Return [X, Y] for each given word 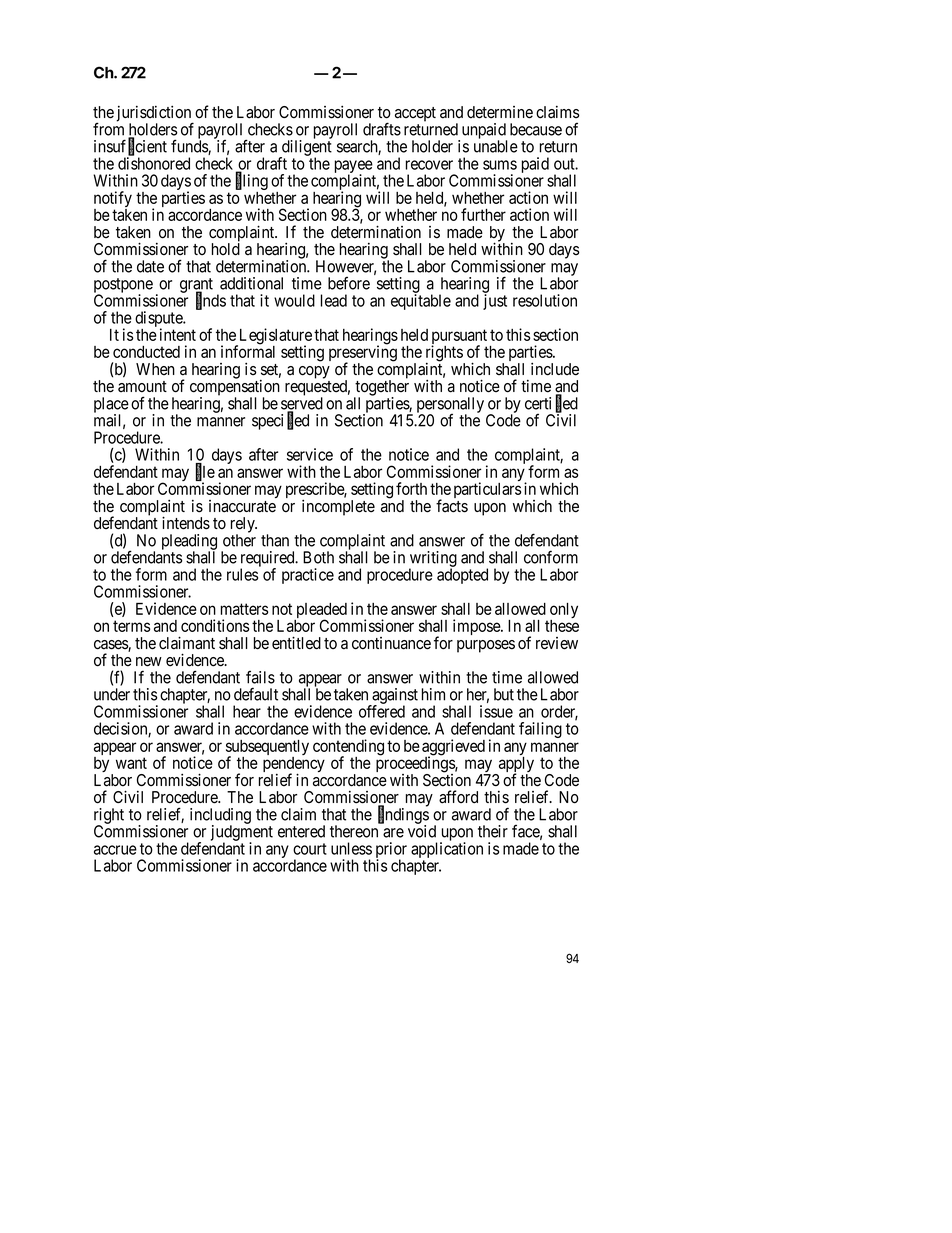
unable [496, 146]
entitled [296, 643]
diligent [306, 149]
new [149, 662]
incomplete [338, 508]
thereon [354, 831]
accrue [115, 850]
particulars [487, 490]
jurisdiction [155, 115]
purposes [486, 646]
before [349, 283]
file [205, 472]
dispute [159, 320]
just [495, 302]
